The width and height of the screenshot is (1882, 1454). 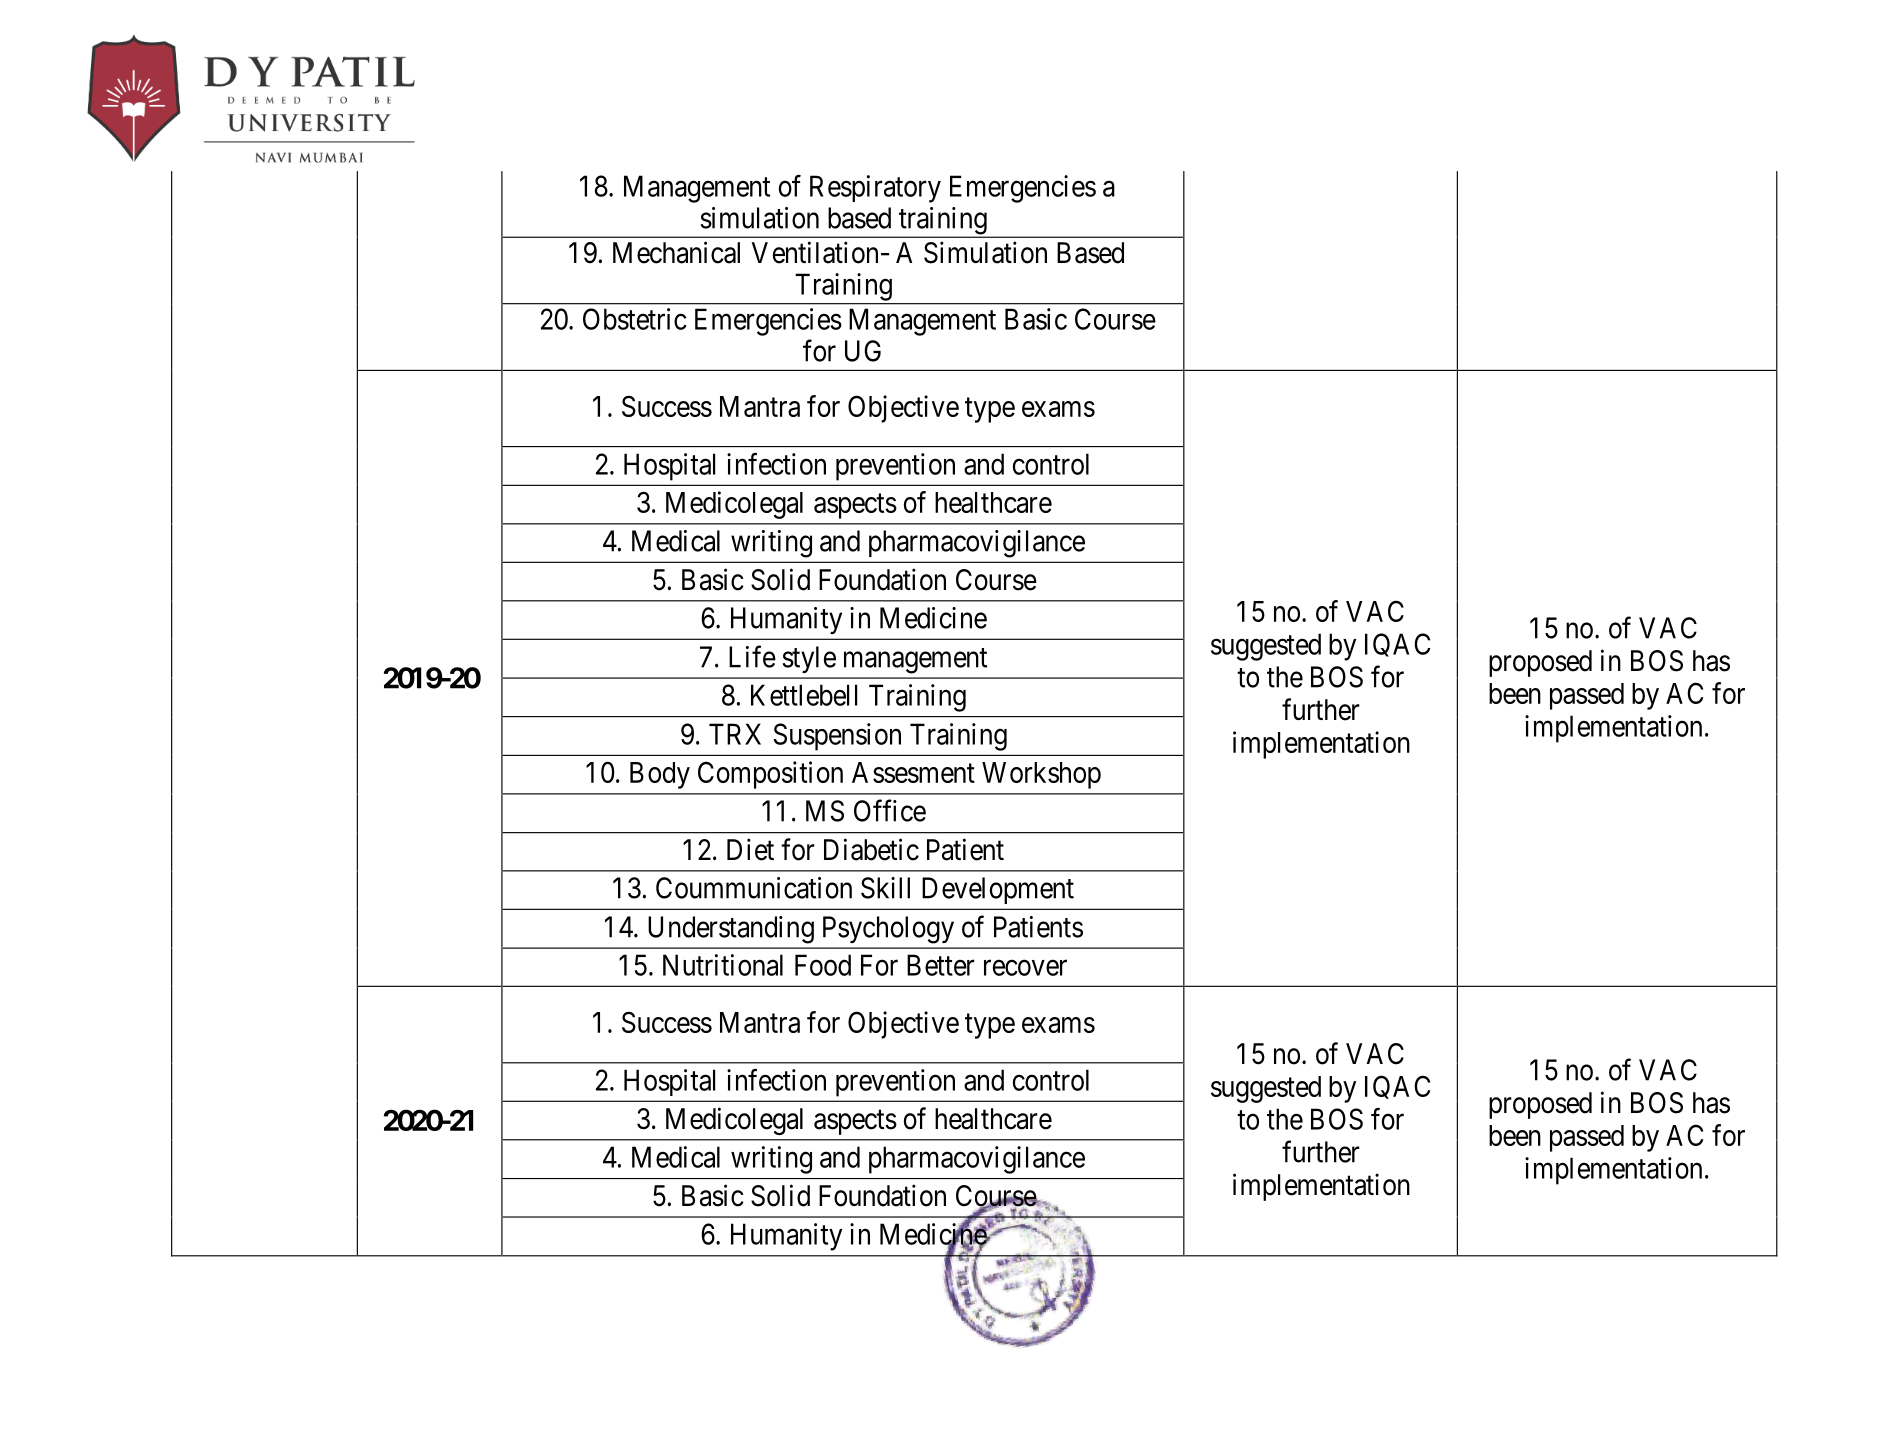 What do you see at coordinates (676, 252) in the screenshot?
I see `Mechanical` at bounding box center [676, 252].
